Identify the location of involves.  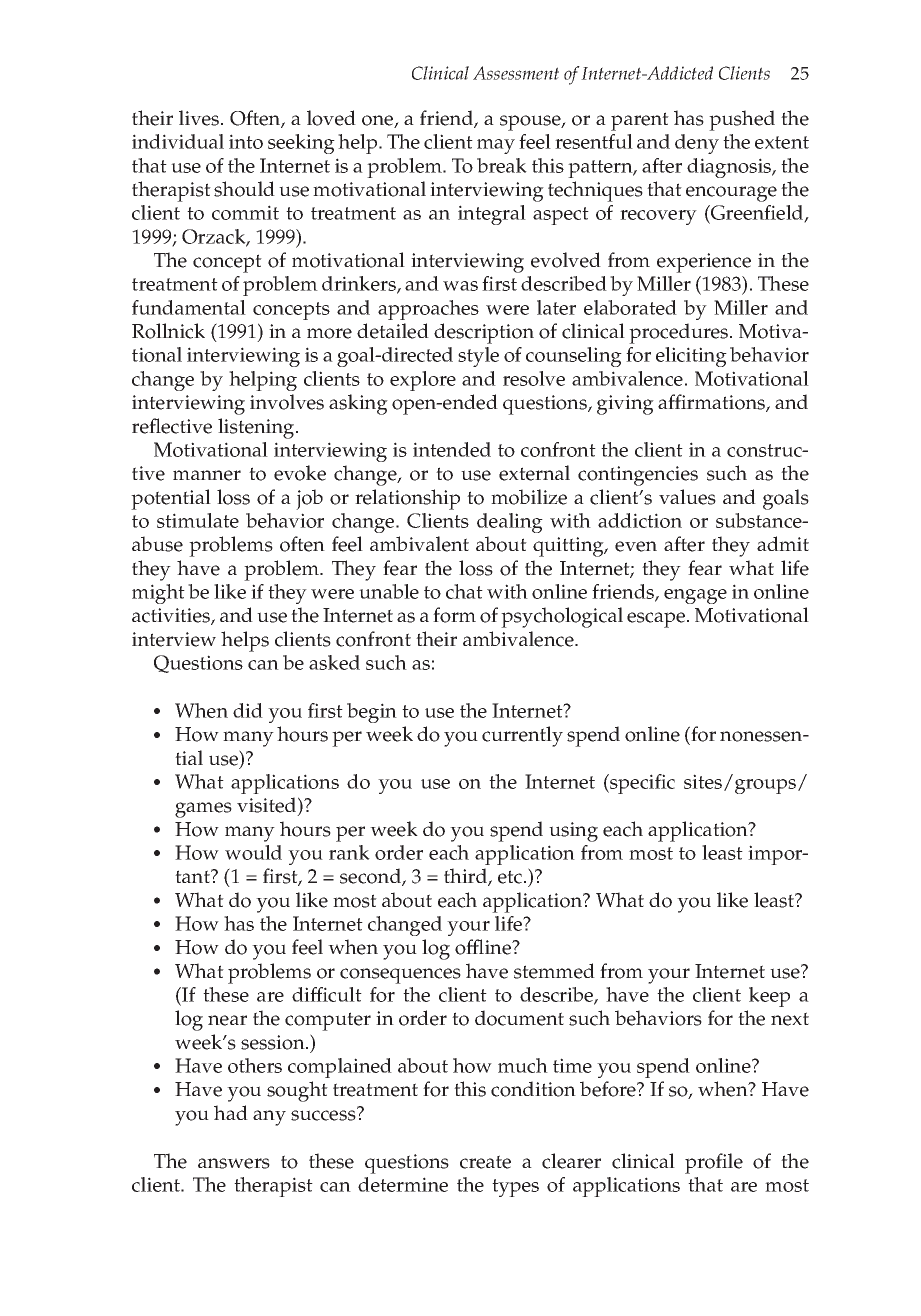
(287, 402).
